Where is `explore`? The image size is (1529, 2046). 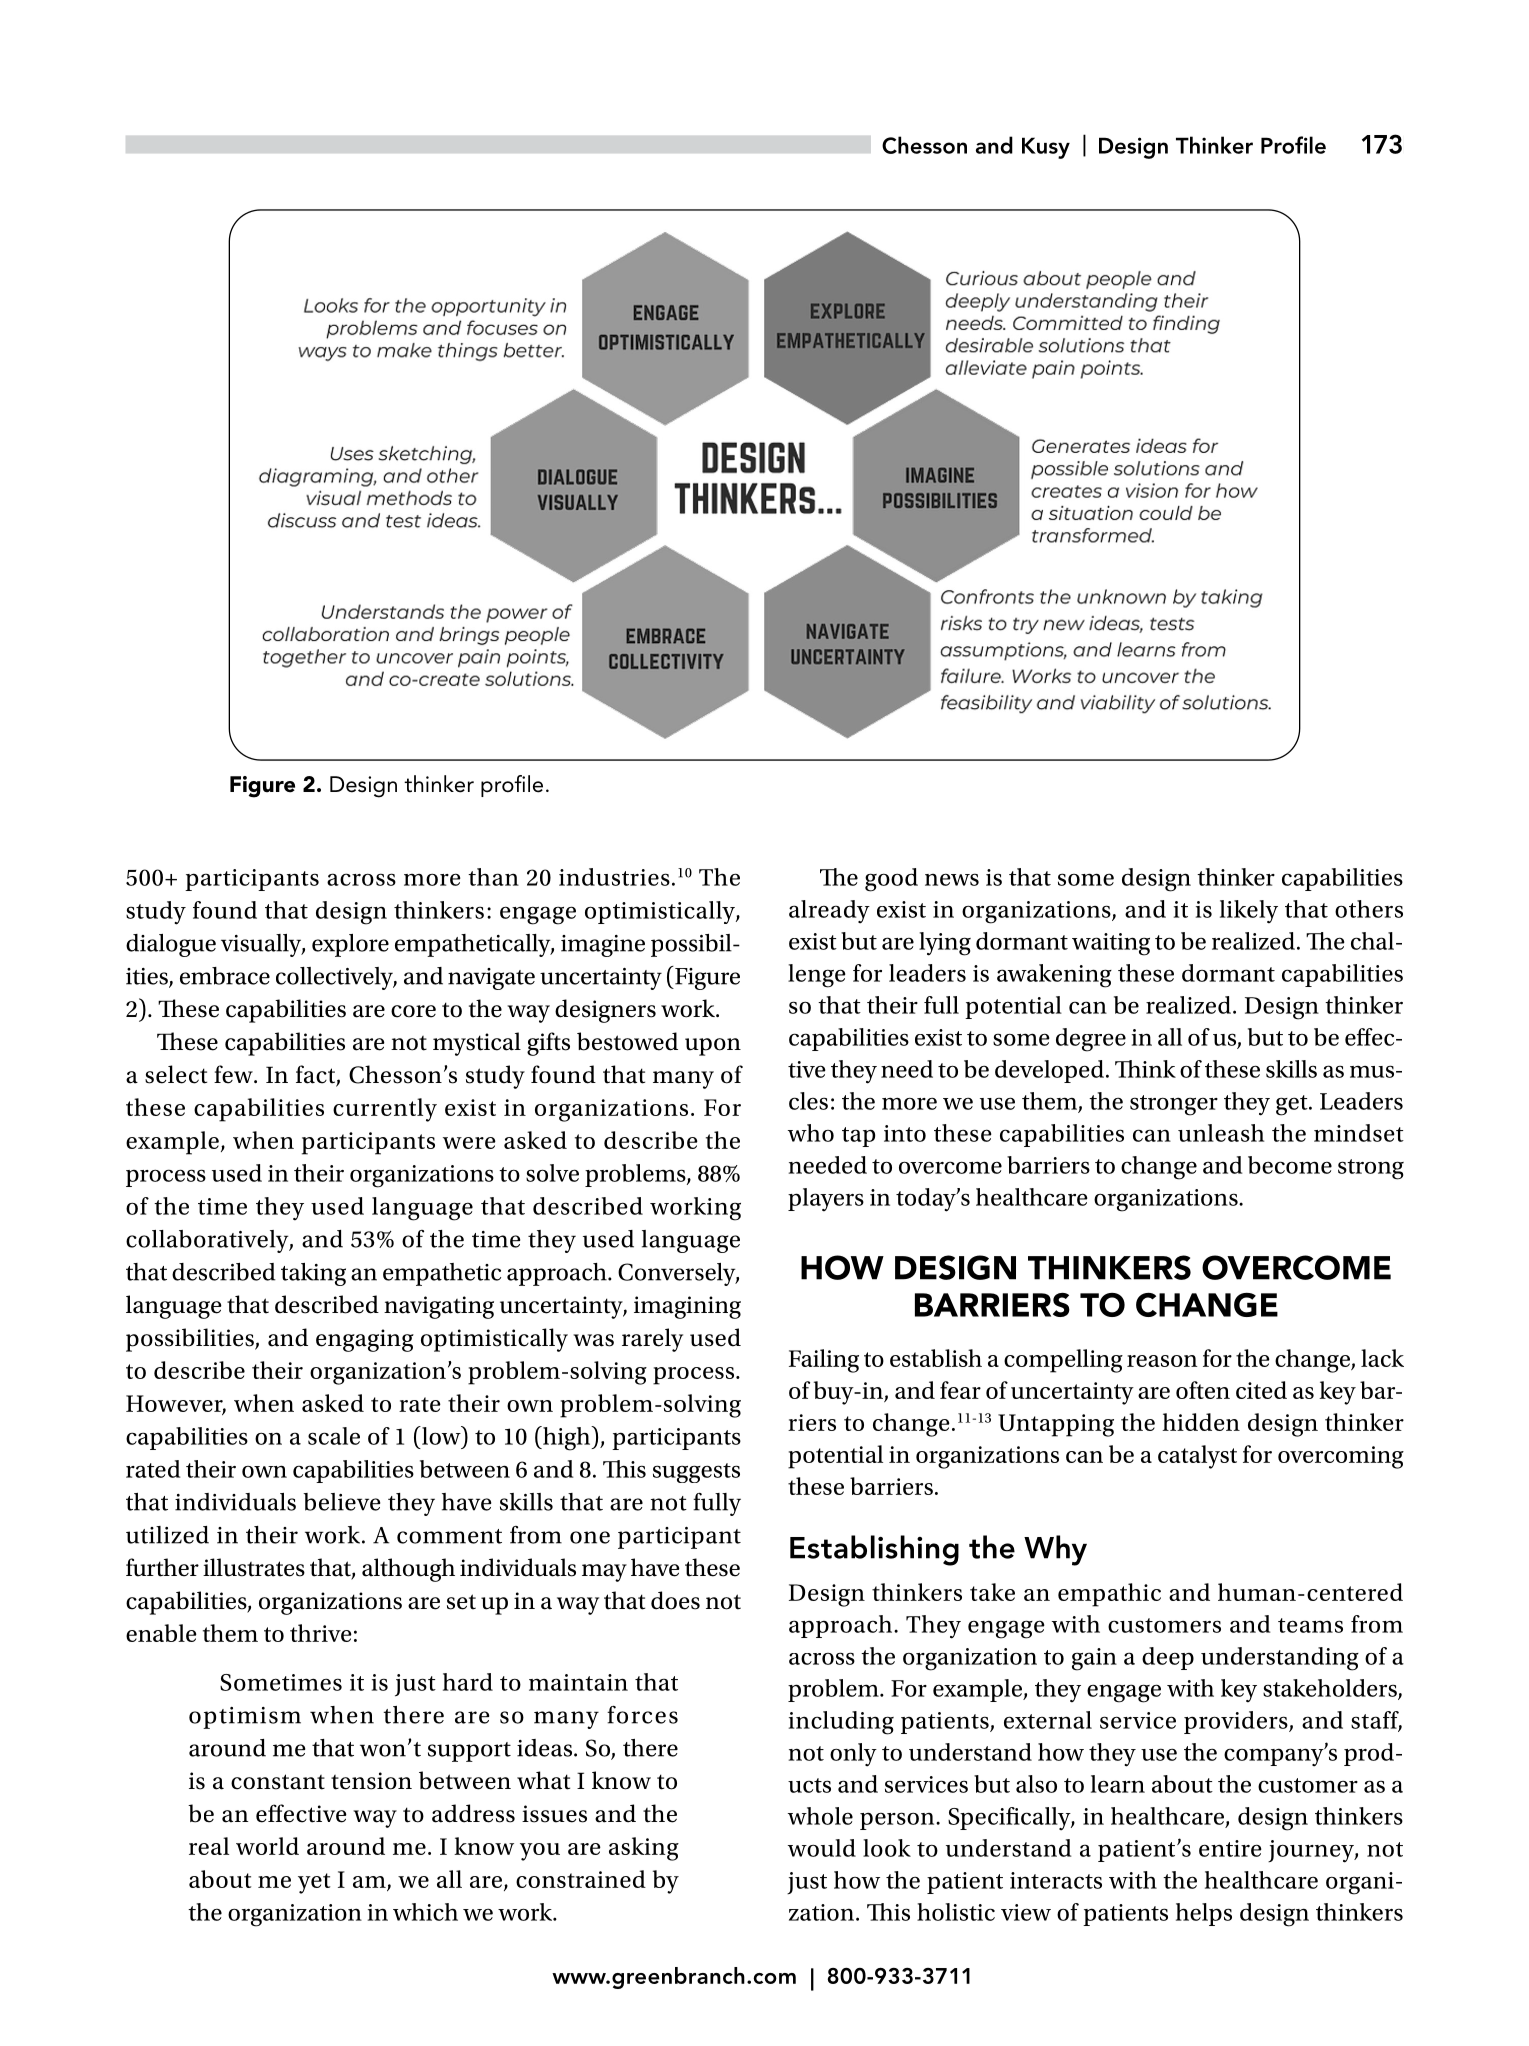
explore is located at coordinates (350, 945).
